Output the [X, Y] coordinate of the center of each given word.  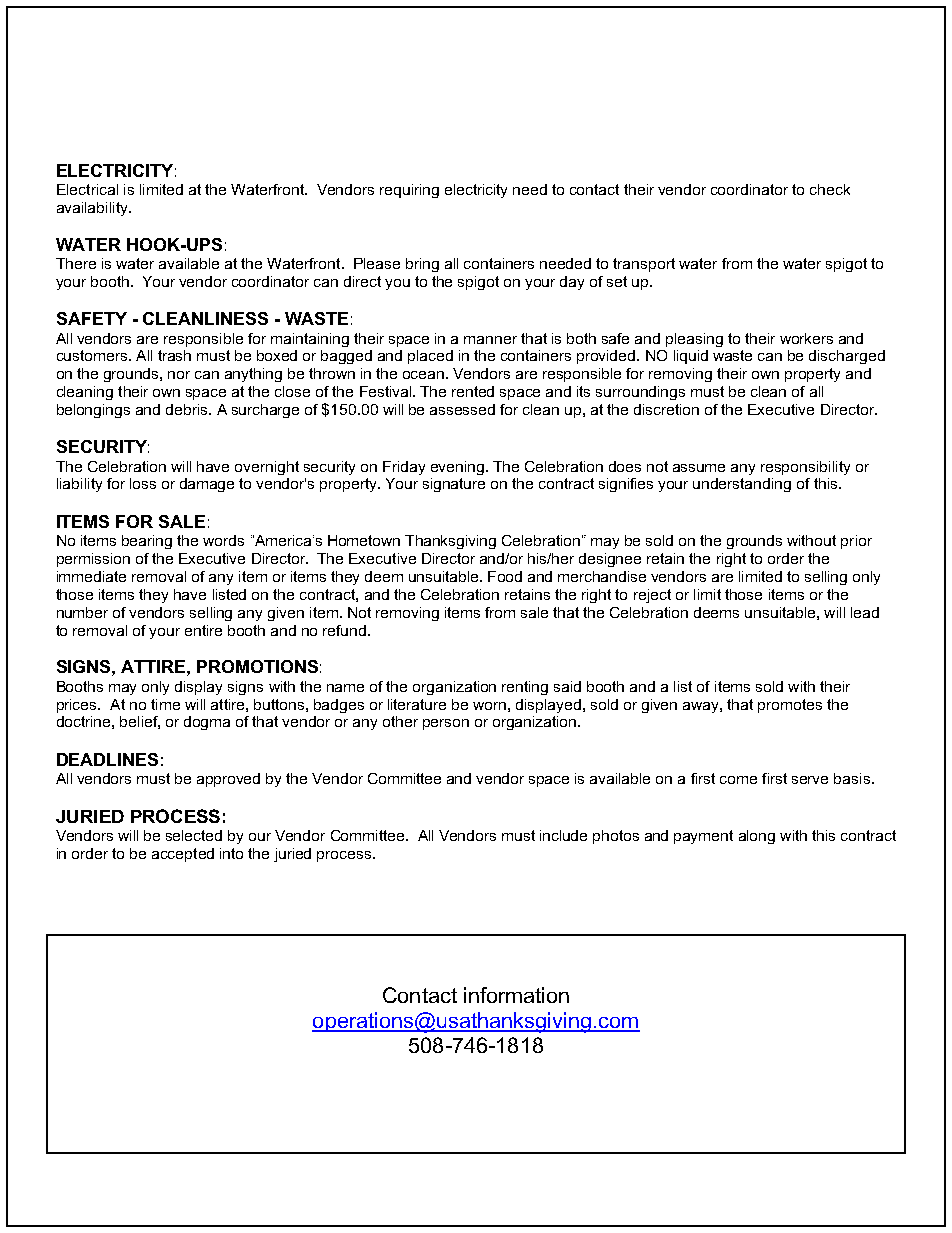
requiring [409, 191]
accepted [183, 855]
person [446, 724]
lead [865, 612]
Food [505, 576]
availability [93, 209]
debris [188, 409]
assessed [462, 409]
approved [228, 780]
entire [203, 630]
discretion [666, 409]
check [830, 189]
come [738, 780]
